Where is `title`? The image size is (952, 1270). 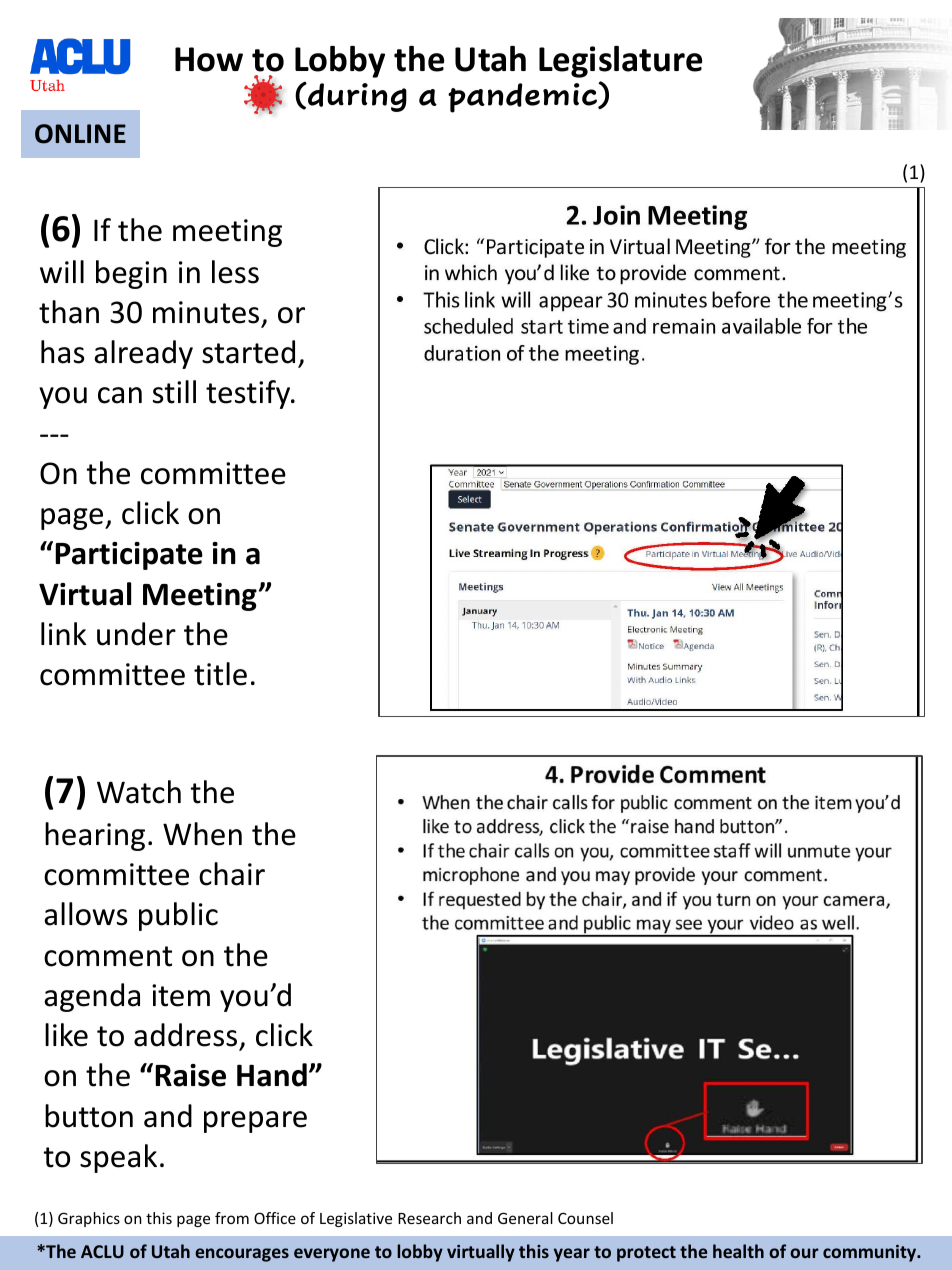
title is located at coordinates (220, 674).
